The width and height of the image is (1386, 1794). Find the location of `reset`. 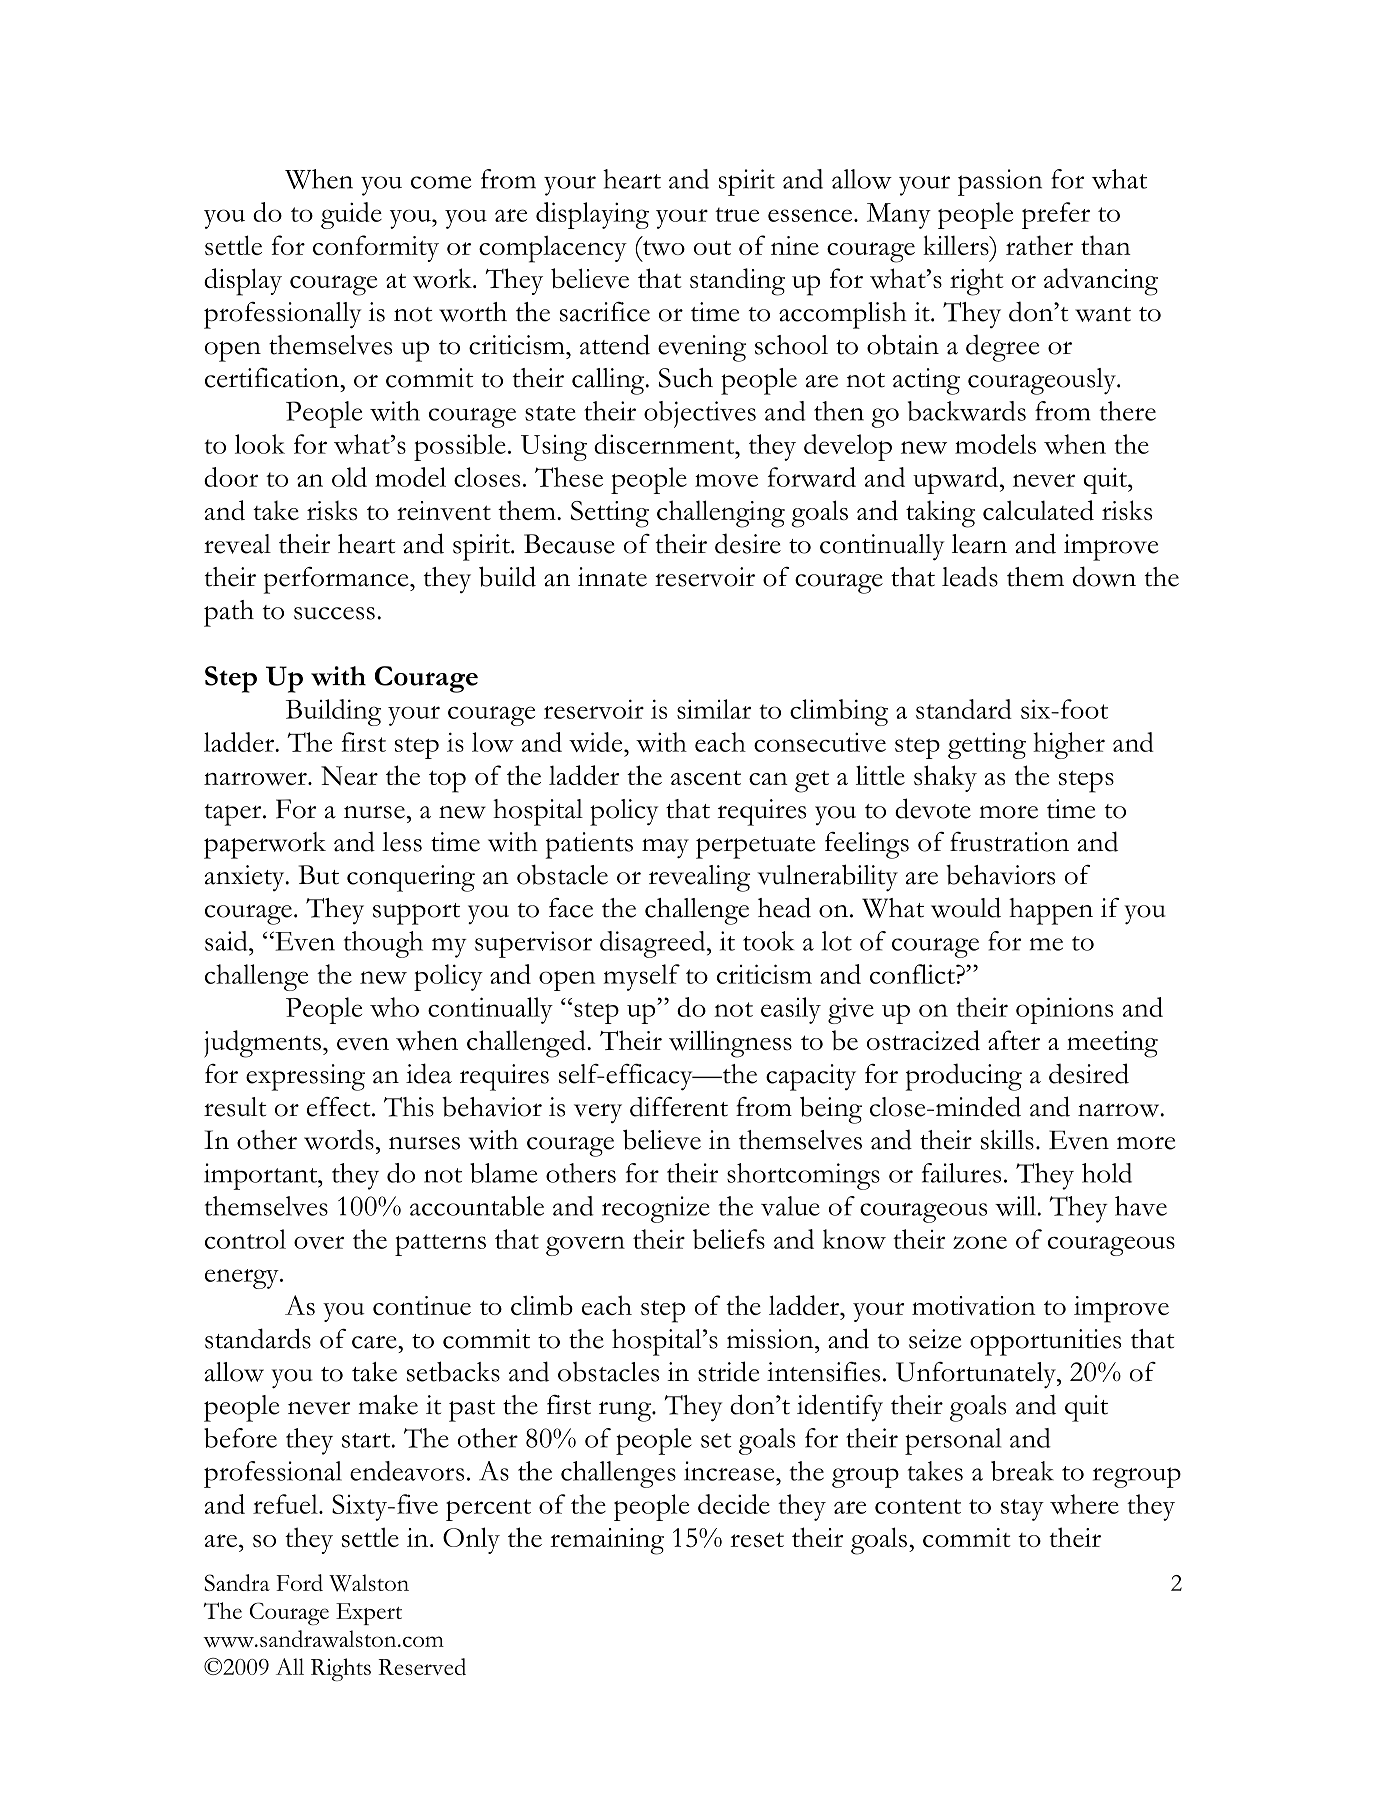

reset is located at coordinates (757, 1539).
